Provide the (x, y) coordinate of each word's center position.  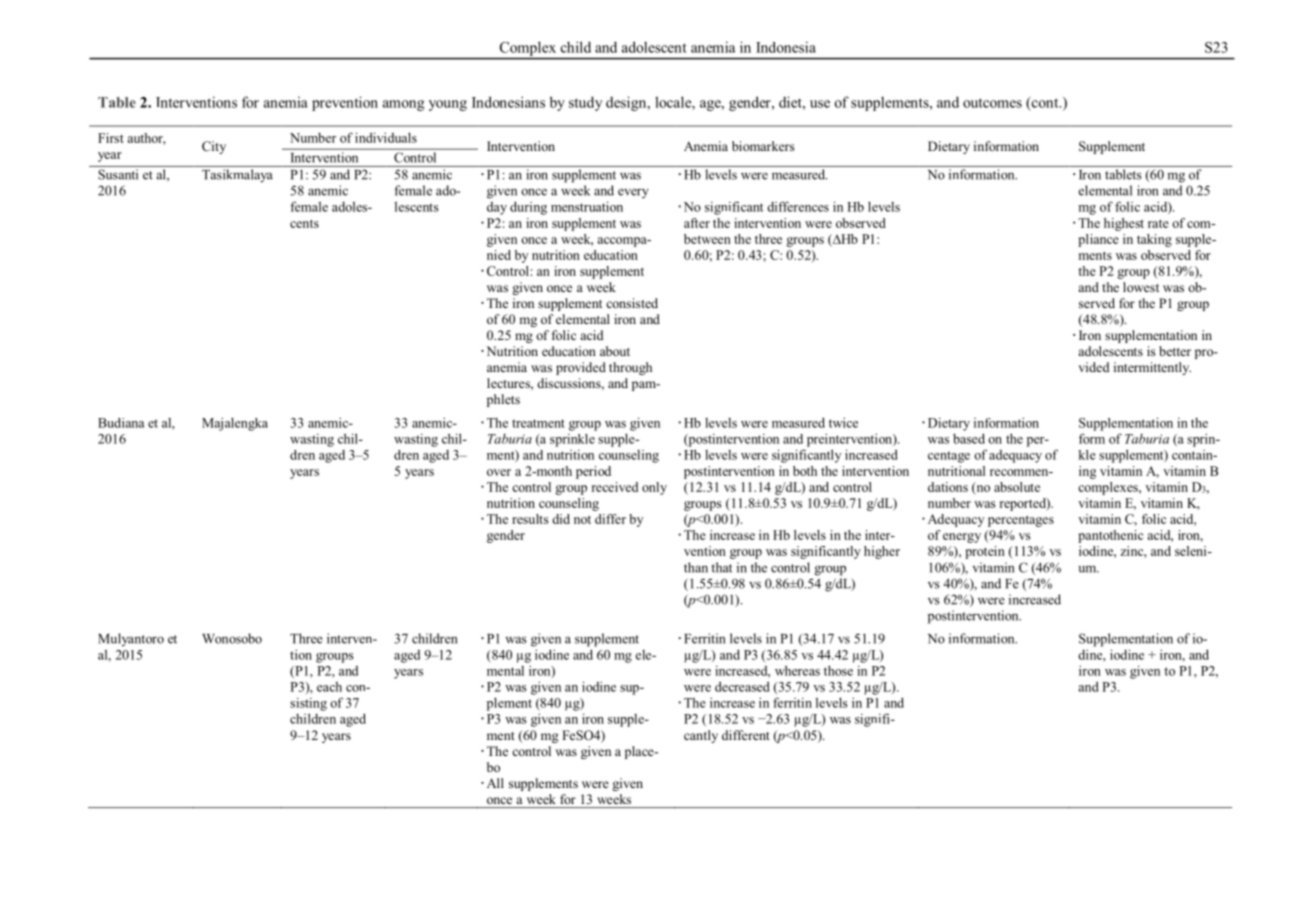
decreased (742, 686)
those (838, 670)
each (329, 687)
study (585, 103)
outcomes (992, 103)
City (214, 147)
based (969, 438)
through (630, 368)
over (499, 472)
